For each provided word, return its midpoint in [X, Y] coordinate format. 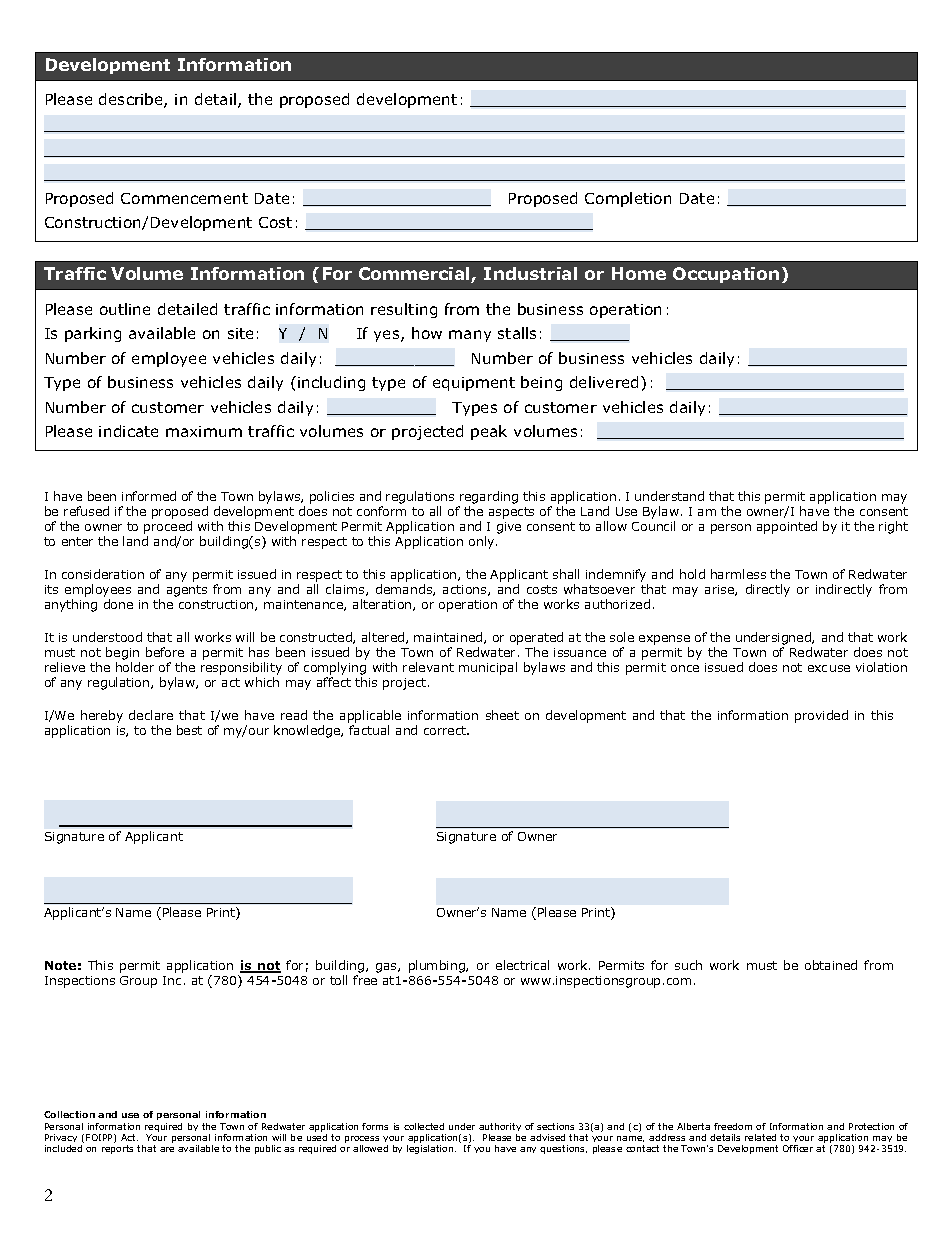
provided [821, 716]
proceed [168, 529]
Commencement [184, 198]
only [483, 542]
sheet [502, 715]
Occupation [726, 275]
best [189, 730]
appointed [787, 527]
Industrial [530, 273]
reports [117, 1149]
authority [500, 1127]
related [760, 1137]
